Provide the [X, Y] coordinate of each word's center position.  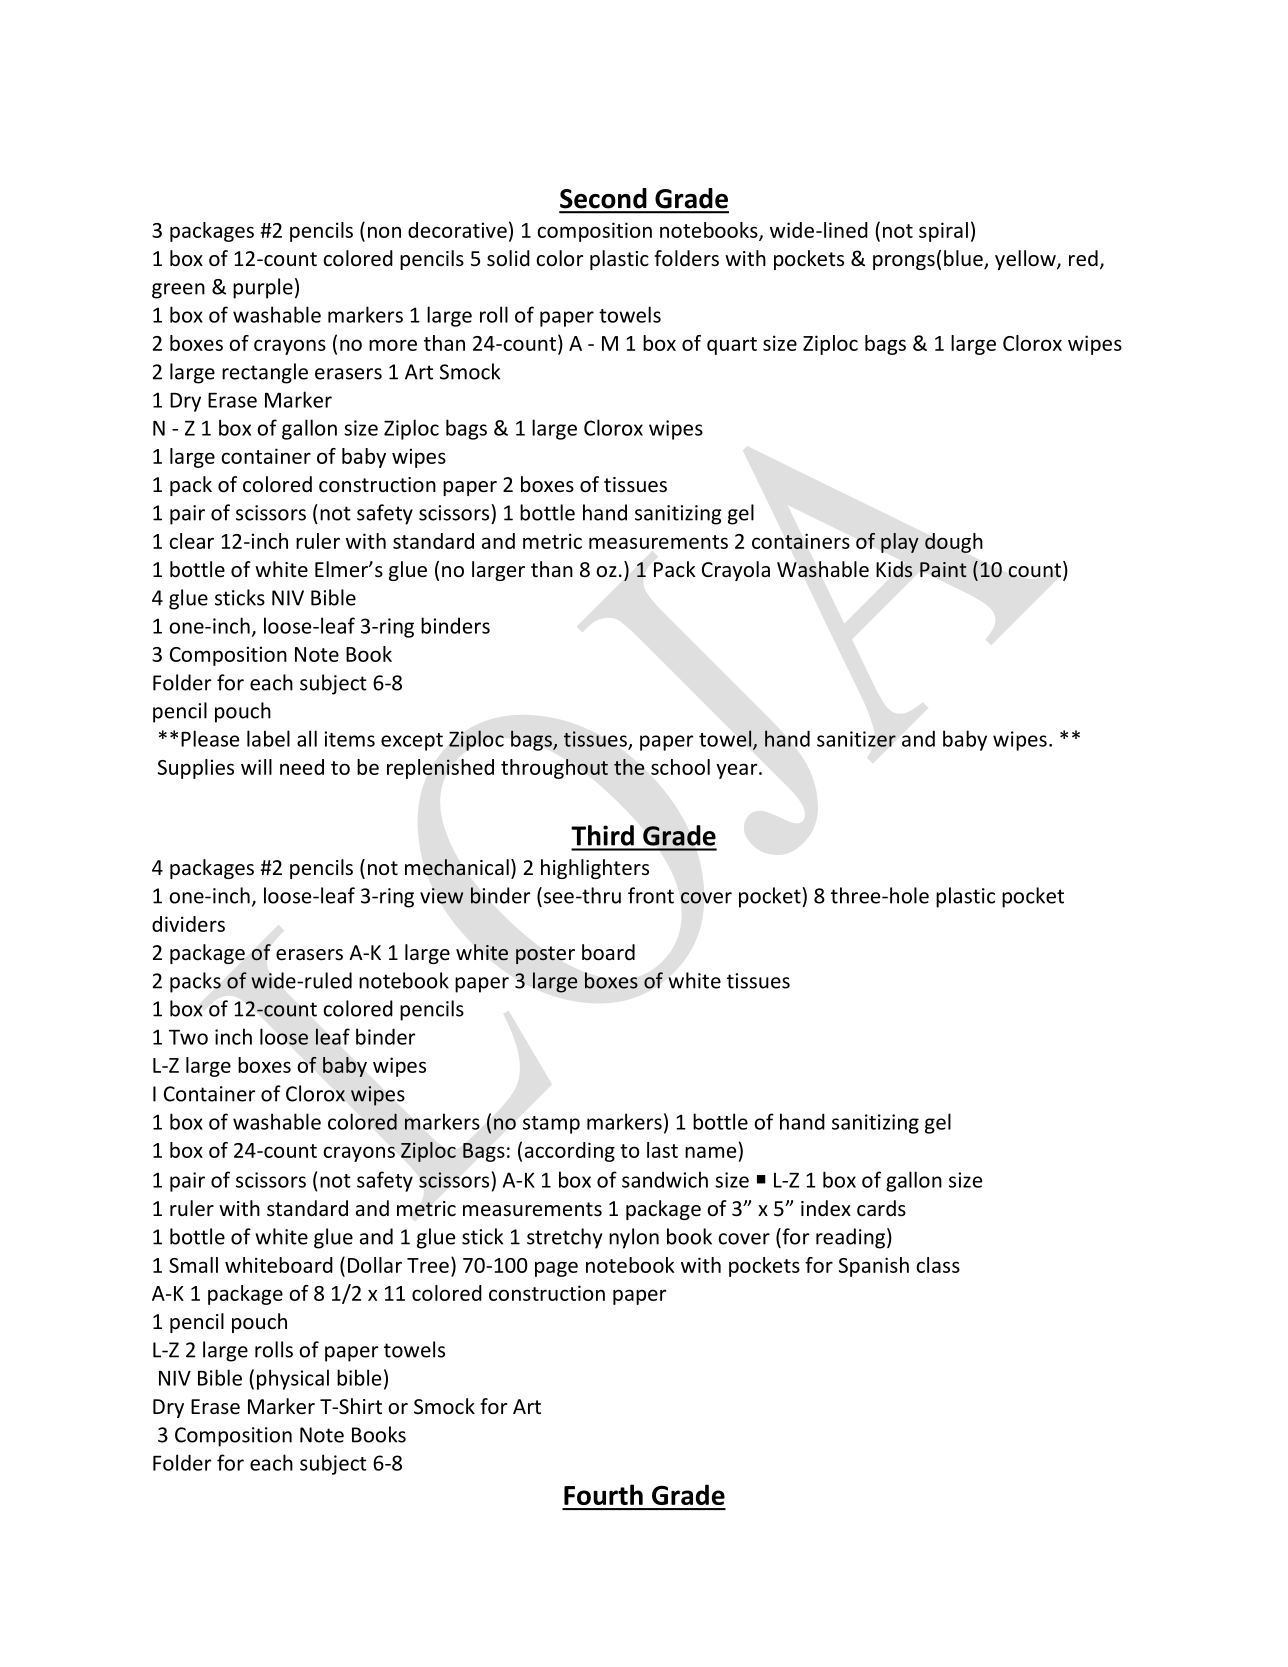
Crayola [736, 571]
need [302, 767]
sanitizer [856, 739]
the [629, 767]
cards [881, 1208]
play [900, 543]
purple [263, 288]
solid [508, 258]
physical [293, 1379]
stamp [551, 1125]
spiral [943, 232]
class [938, 1265]
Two [188, 1037]
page [556, 1269]
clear [191, 541]
